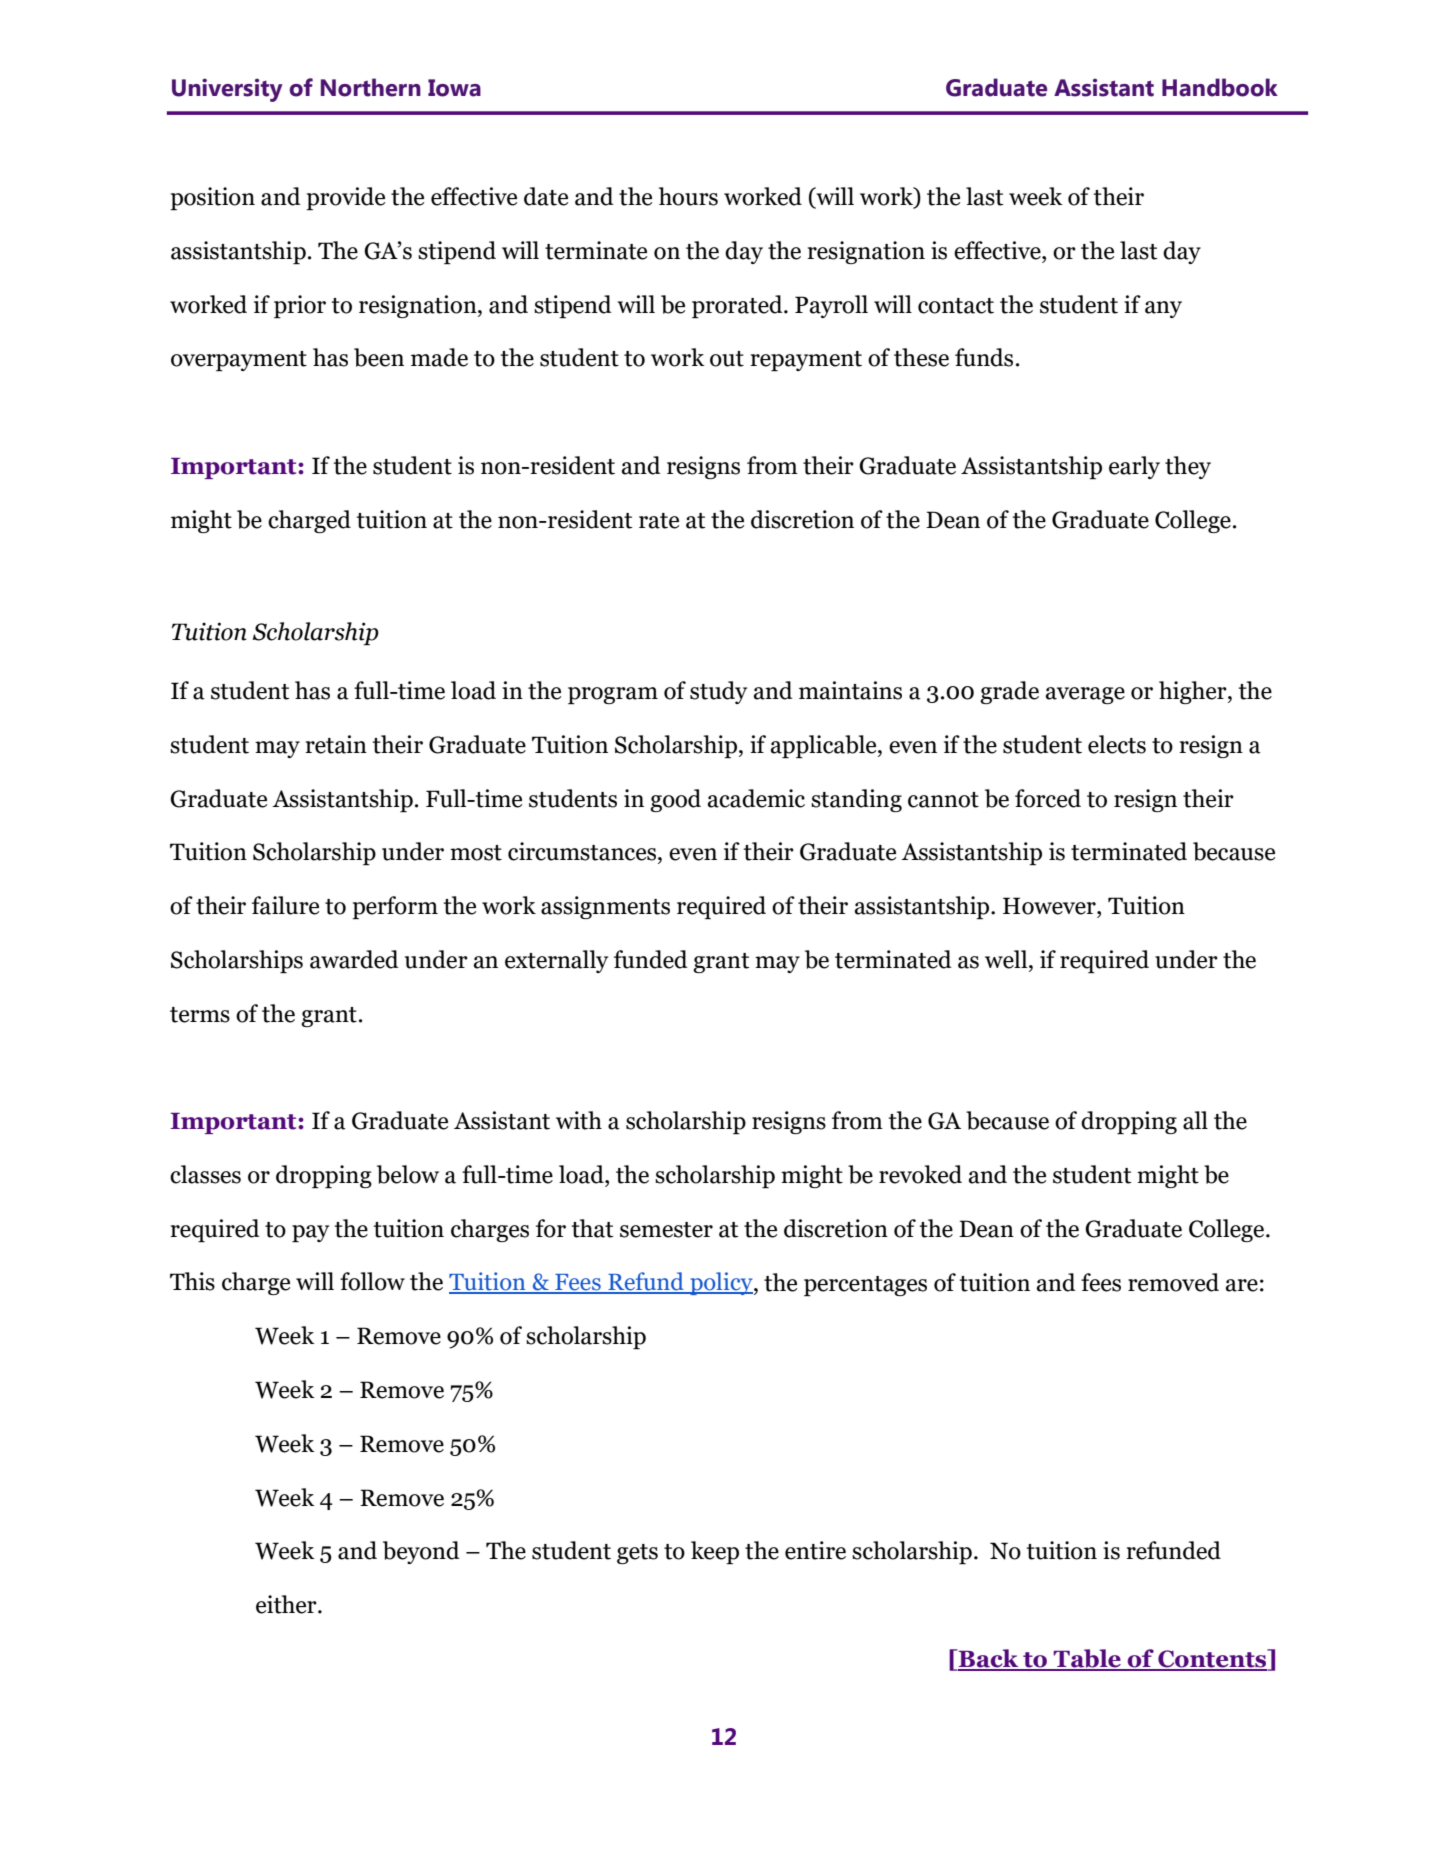  Describe the element at coordinates (688, 196) in the image. I see `hours` at that location.
